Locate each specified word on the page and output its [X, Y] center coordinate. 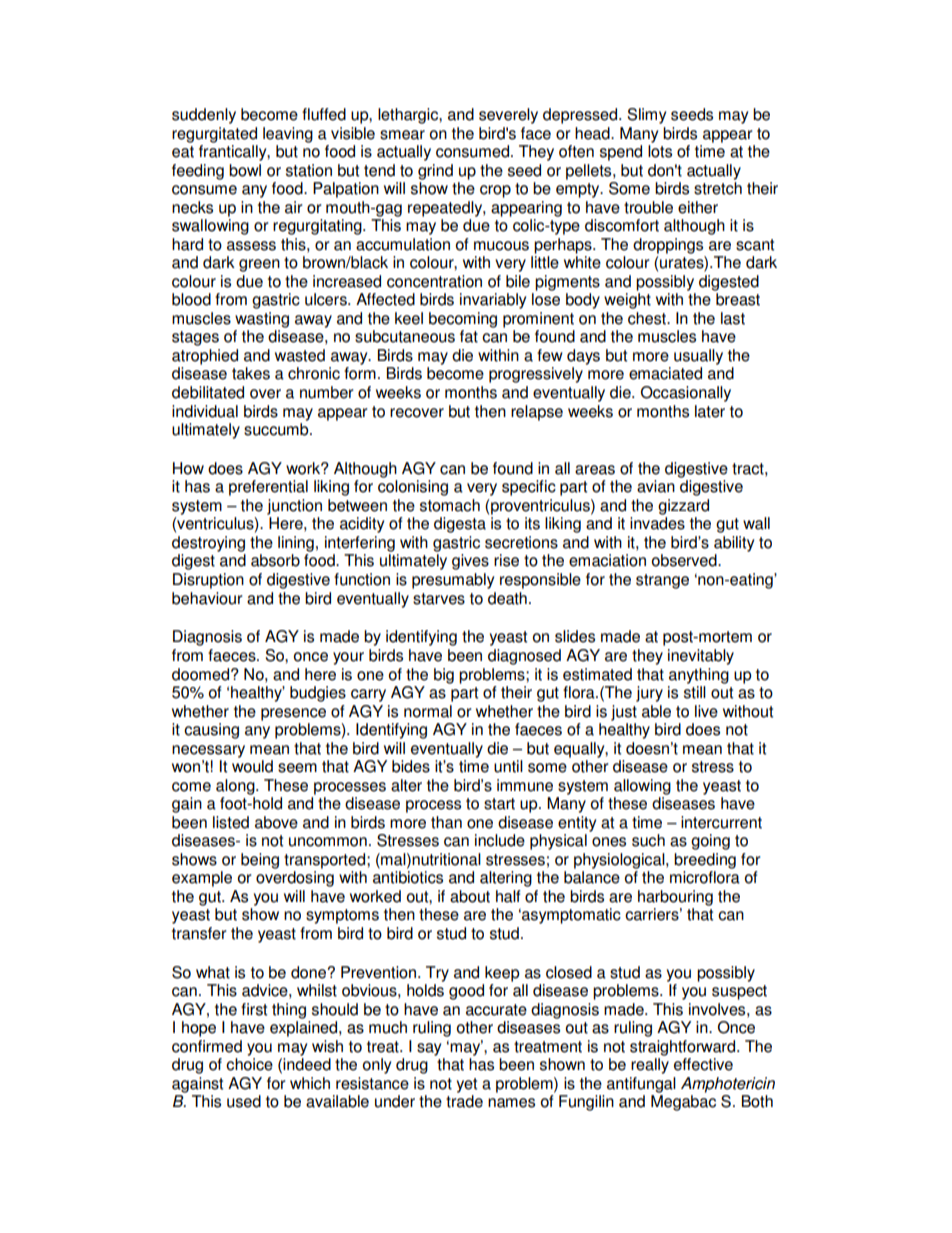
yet [467, 1085]
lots [660, 151]
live [706, 711]
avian [656, 486]
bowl [245, 170]
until [508, 766]
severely [508, 116]
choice [249, 1064]
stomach [450, 505]
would [252, 766]
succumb [277, 429]
